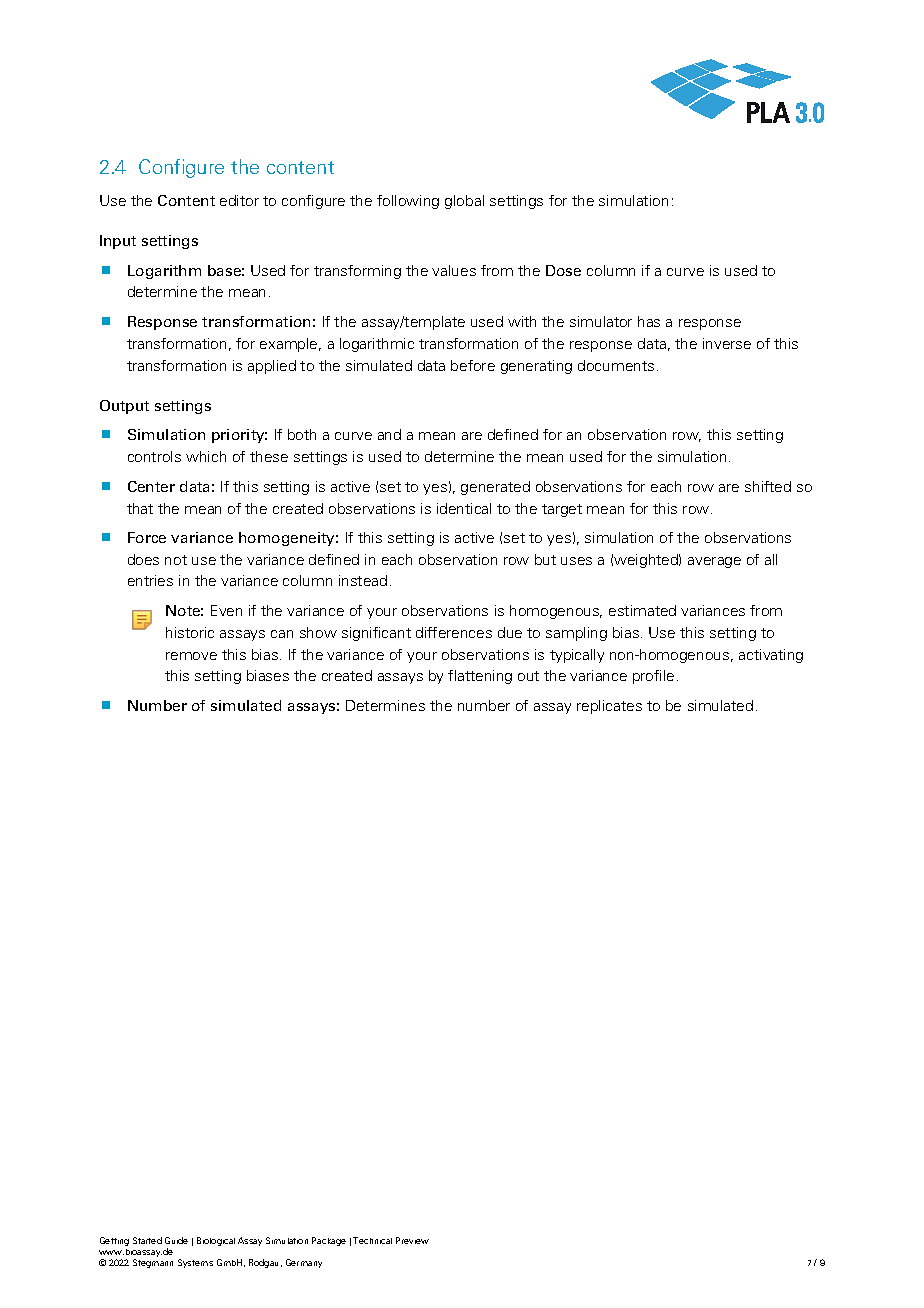 The width and height of the screenshot is (924, 1308). Describe the element at coordinates (239, 200) in the screenshot. I see `editor` at that location.
